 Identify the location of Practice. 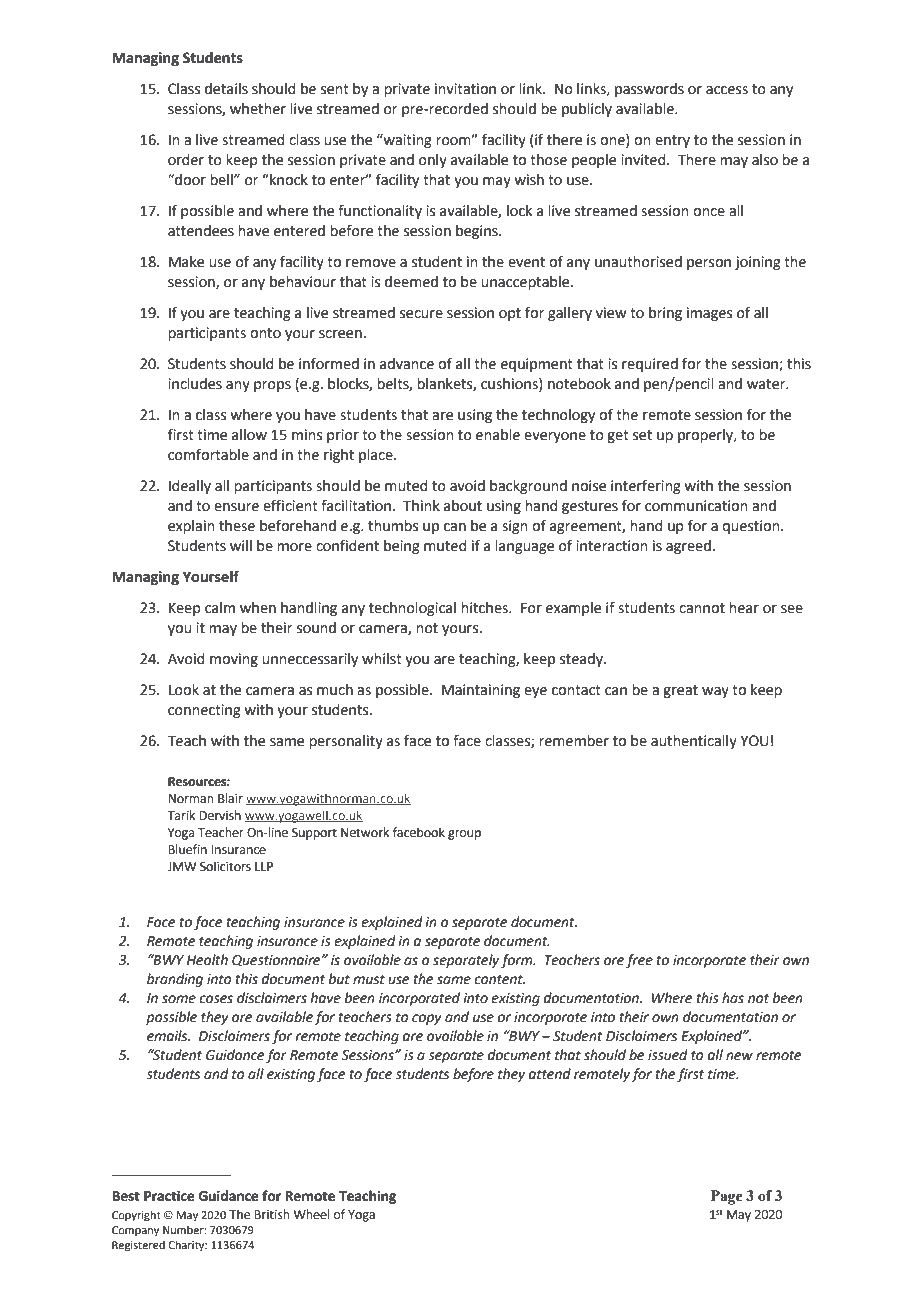
(169, 1196).
